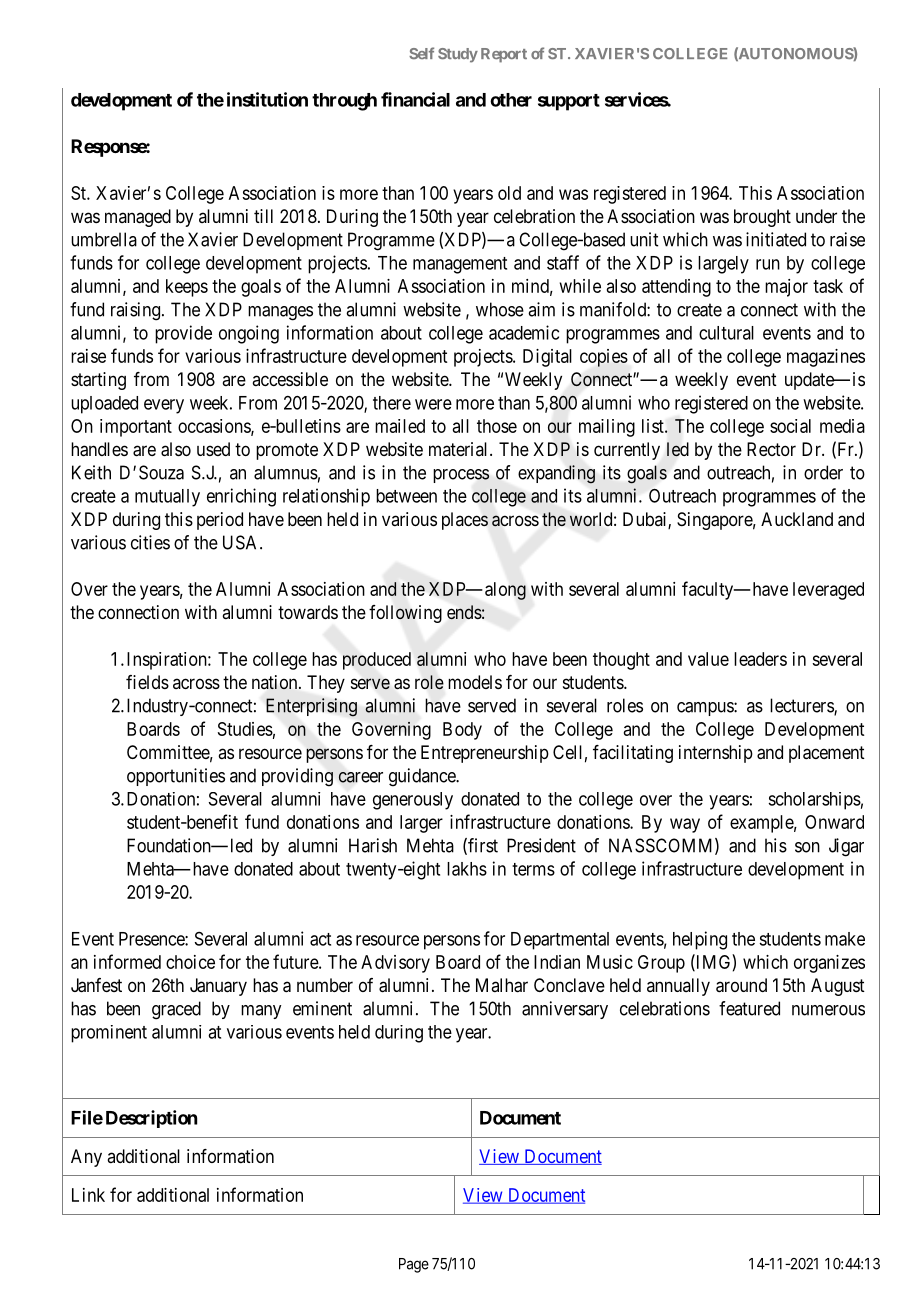 The height and width of the screenshot is (1308, 924). Describe the element at coordinates (267, 99) in the screenshot. I see `institution` at that location.
